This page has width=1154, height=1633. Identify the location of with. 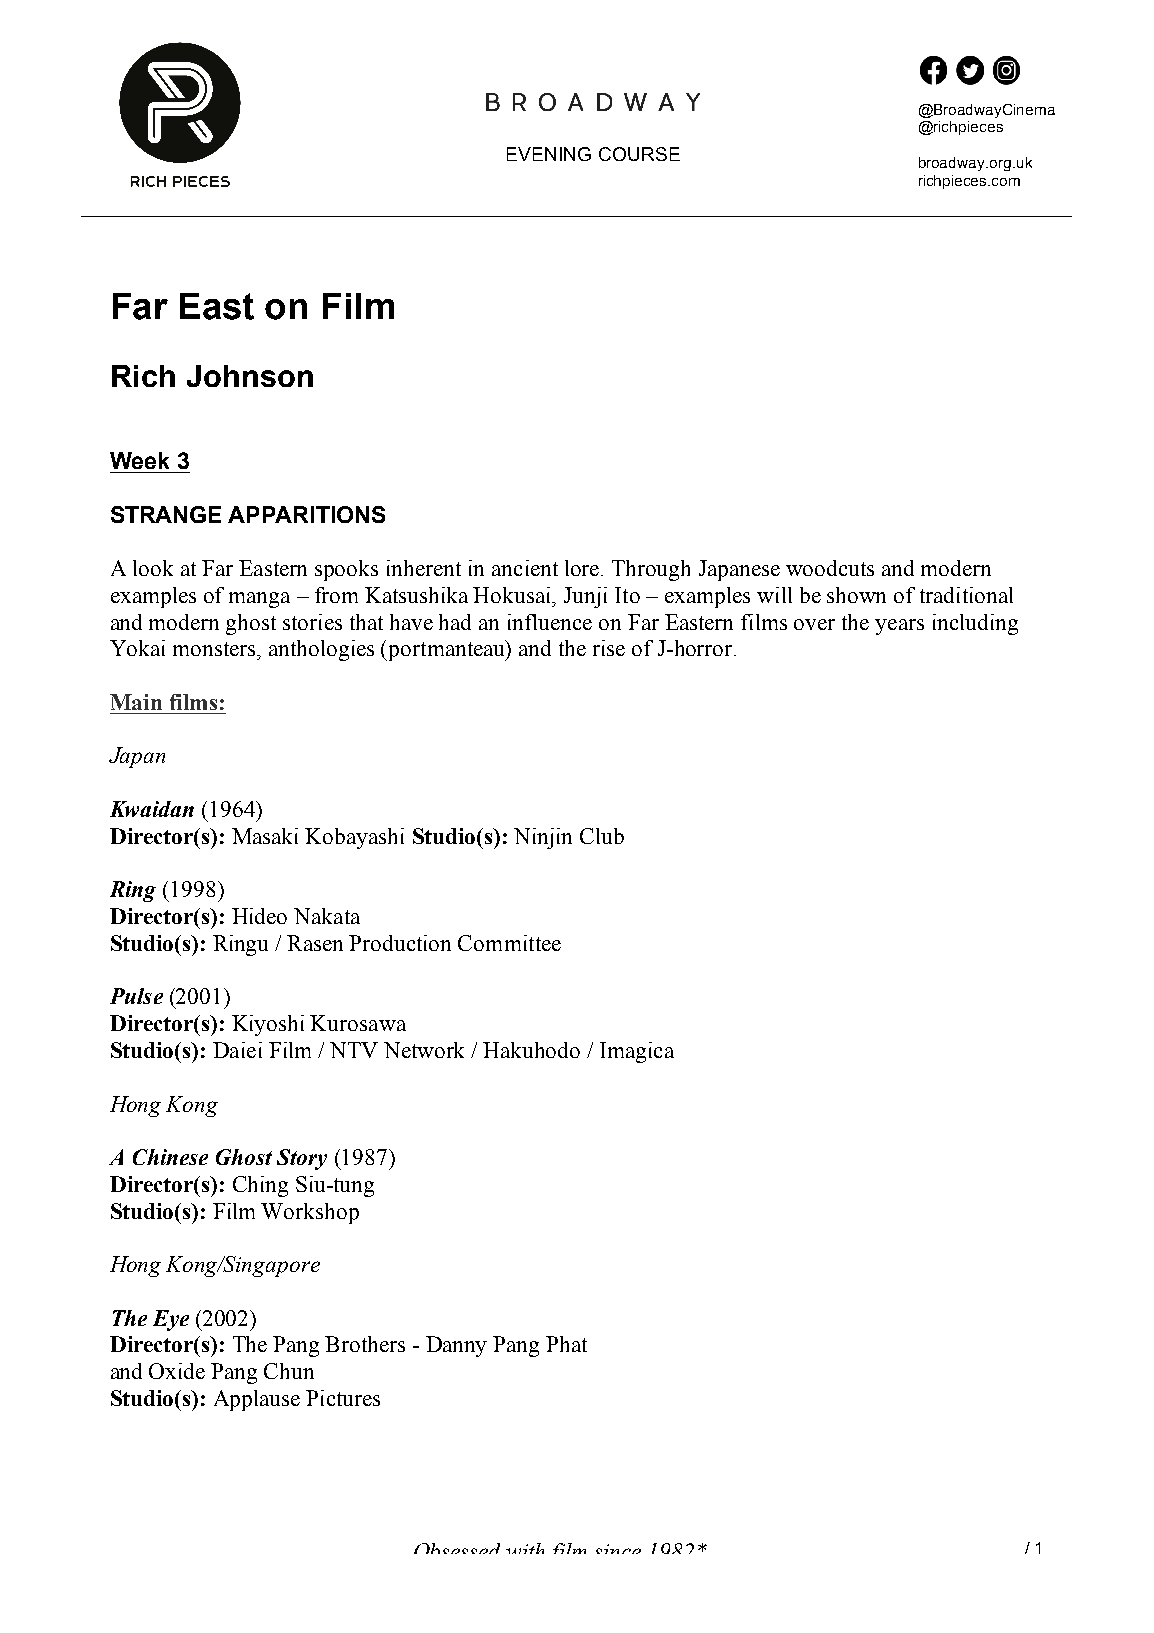
(525, 1548).
